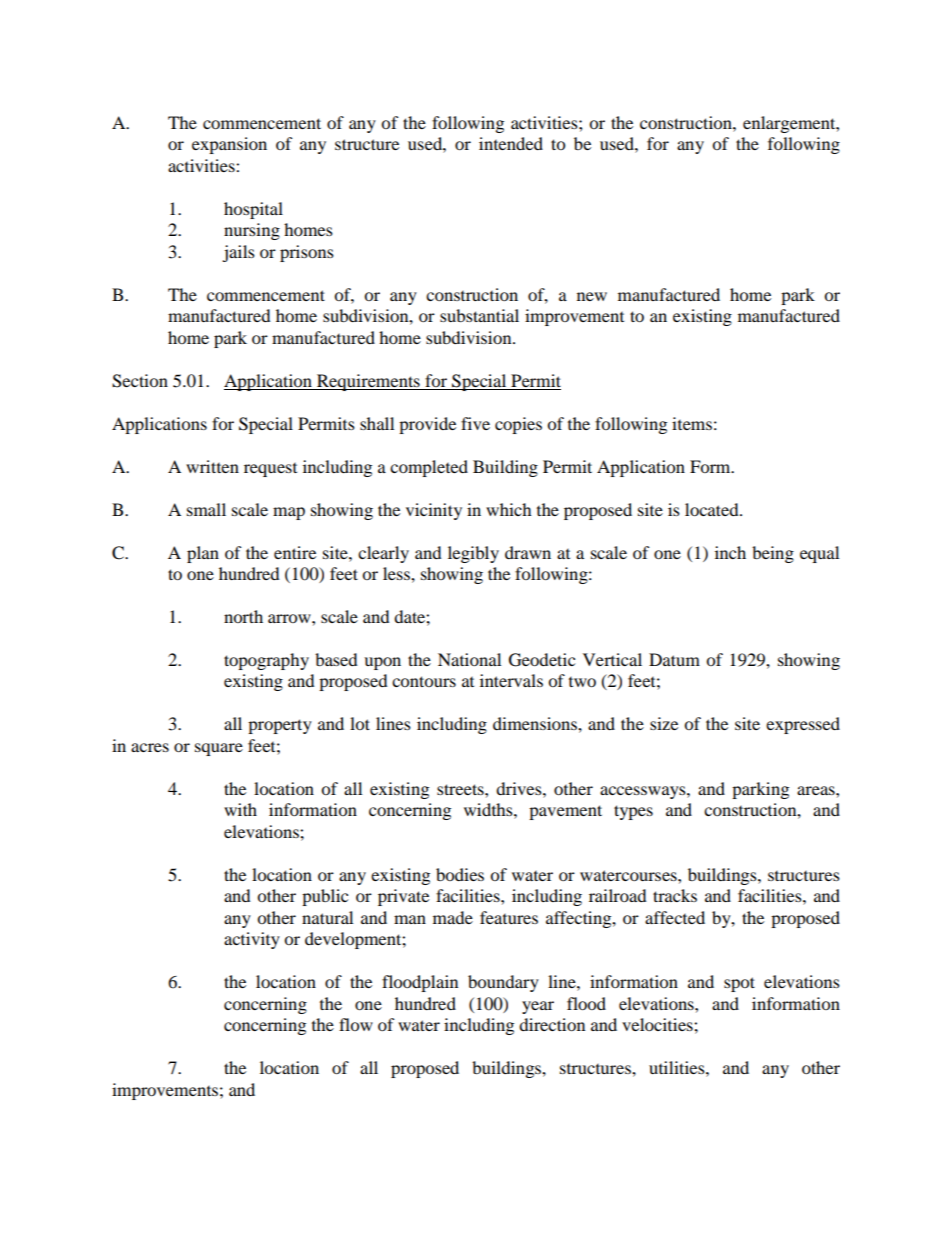 This screenshot has height=1233, width=952. Describe the element at coordinates (511, 143) in the screenshot. I see `intended` at that location.
